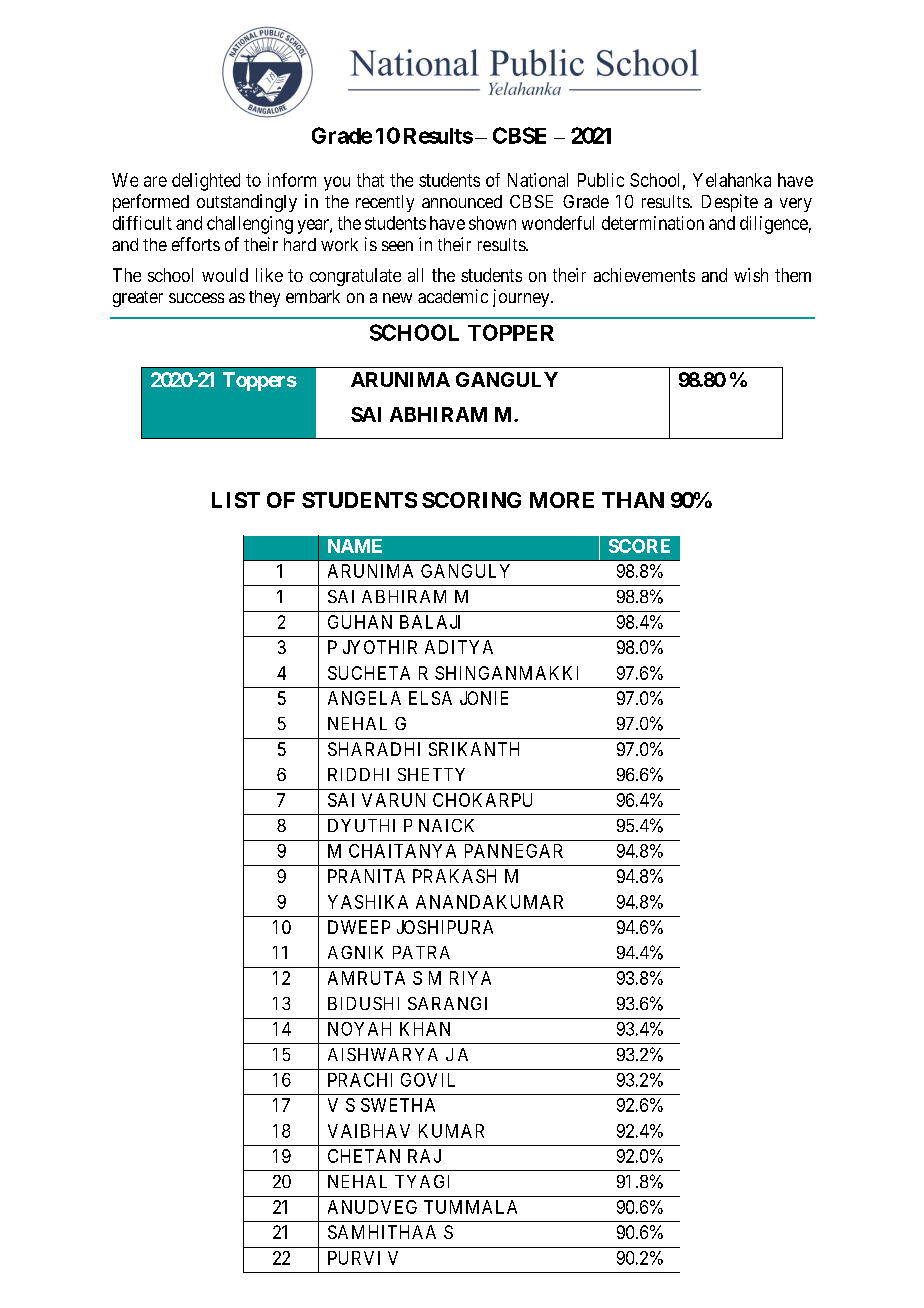 The image size is (924, 1308). I want to click on VAIBHAV, so click(369, 1131).
